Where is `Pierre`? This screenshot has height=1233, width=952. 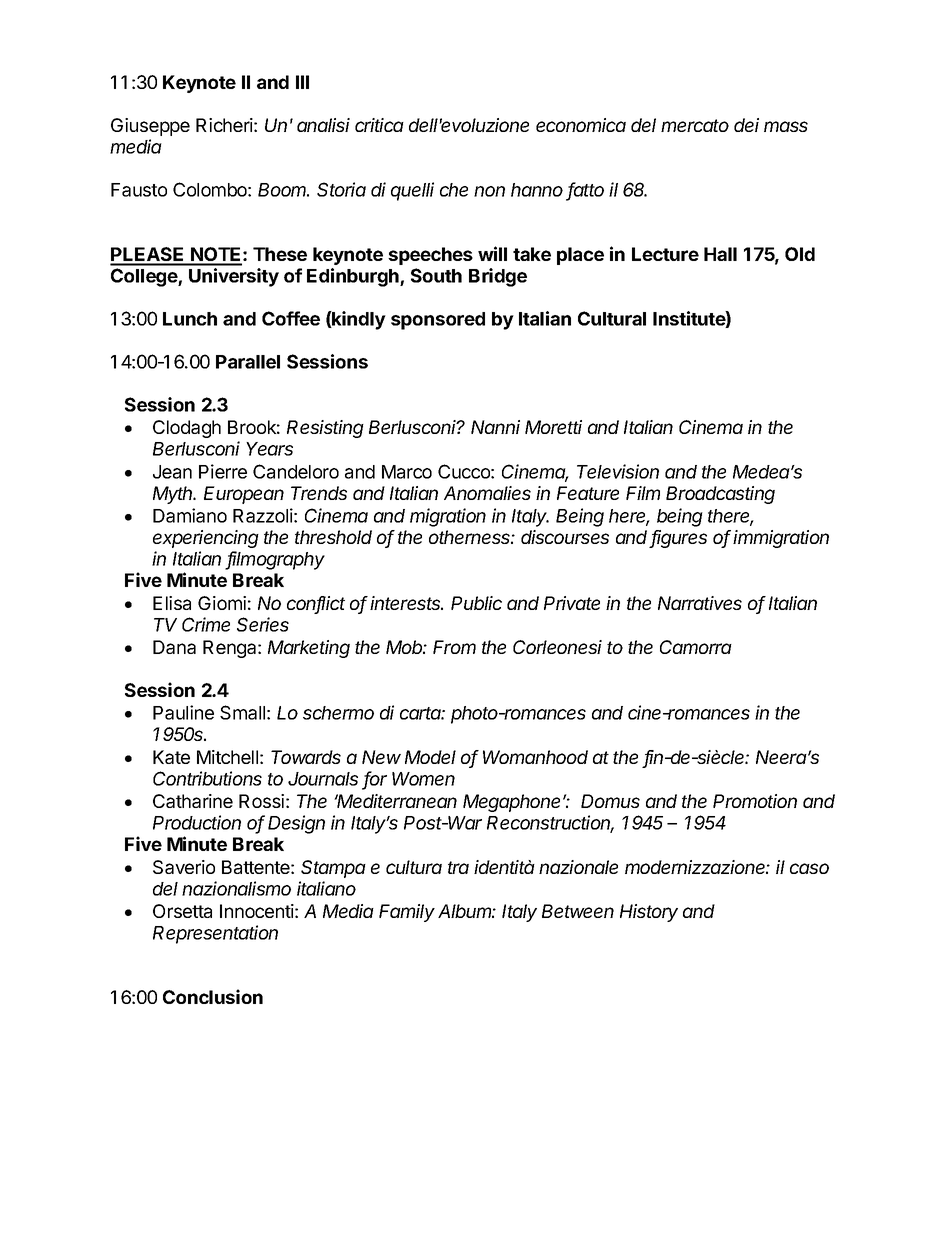 Pierre is located at coordinates (223, 471).
